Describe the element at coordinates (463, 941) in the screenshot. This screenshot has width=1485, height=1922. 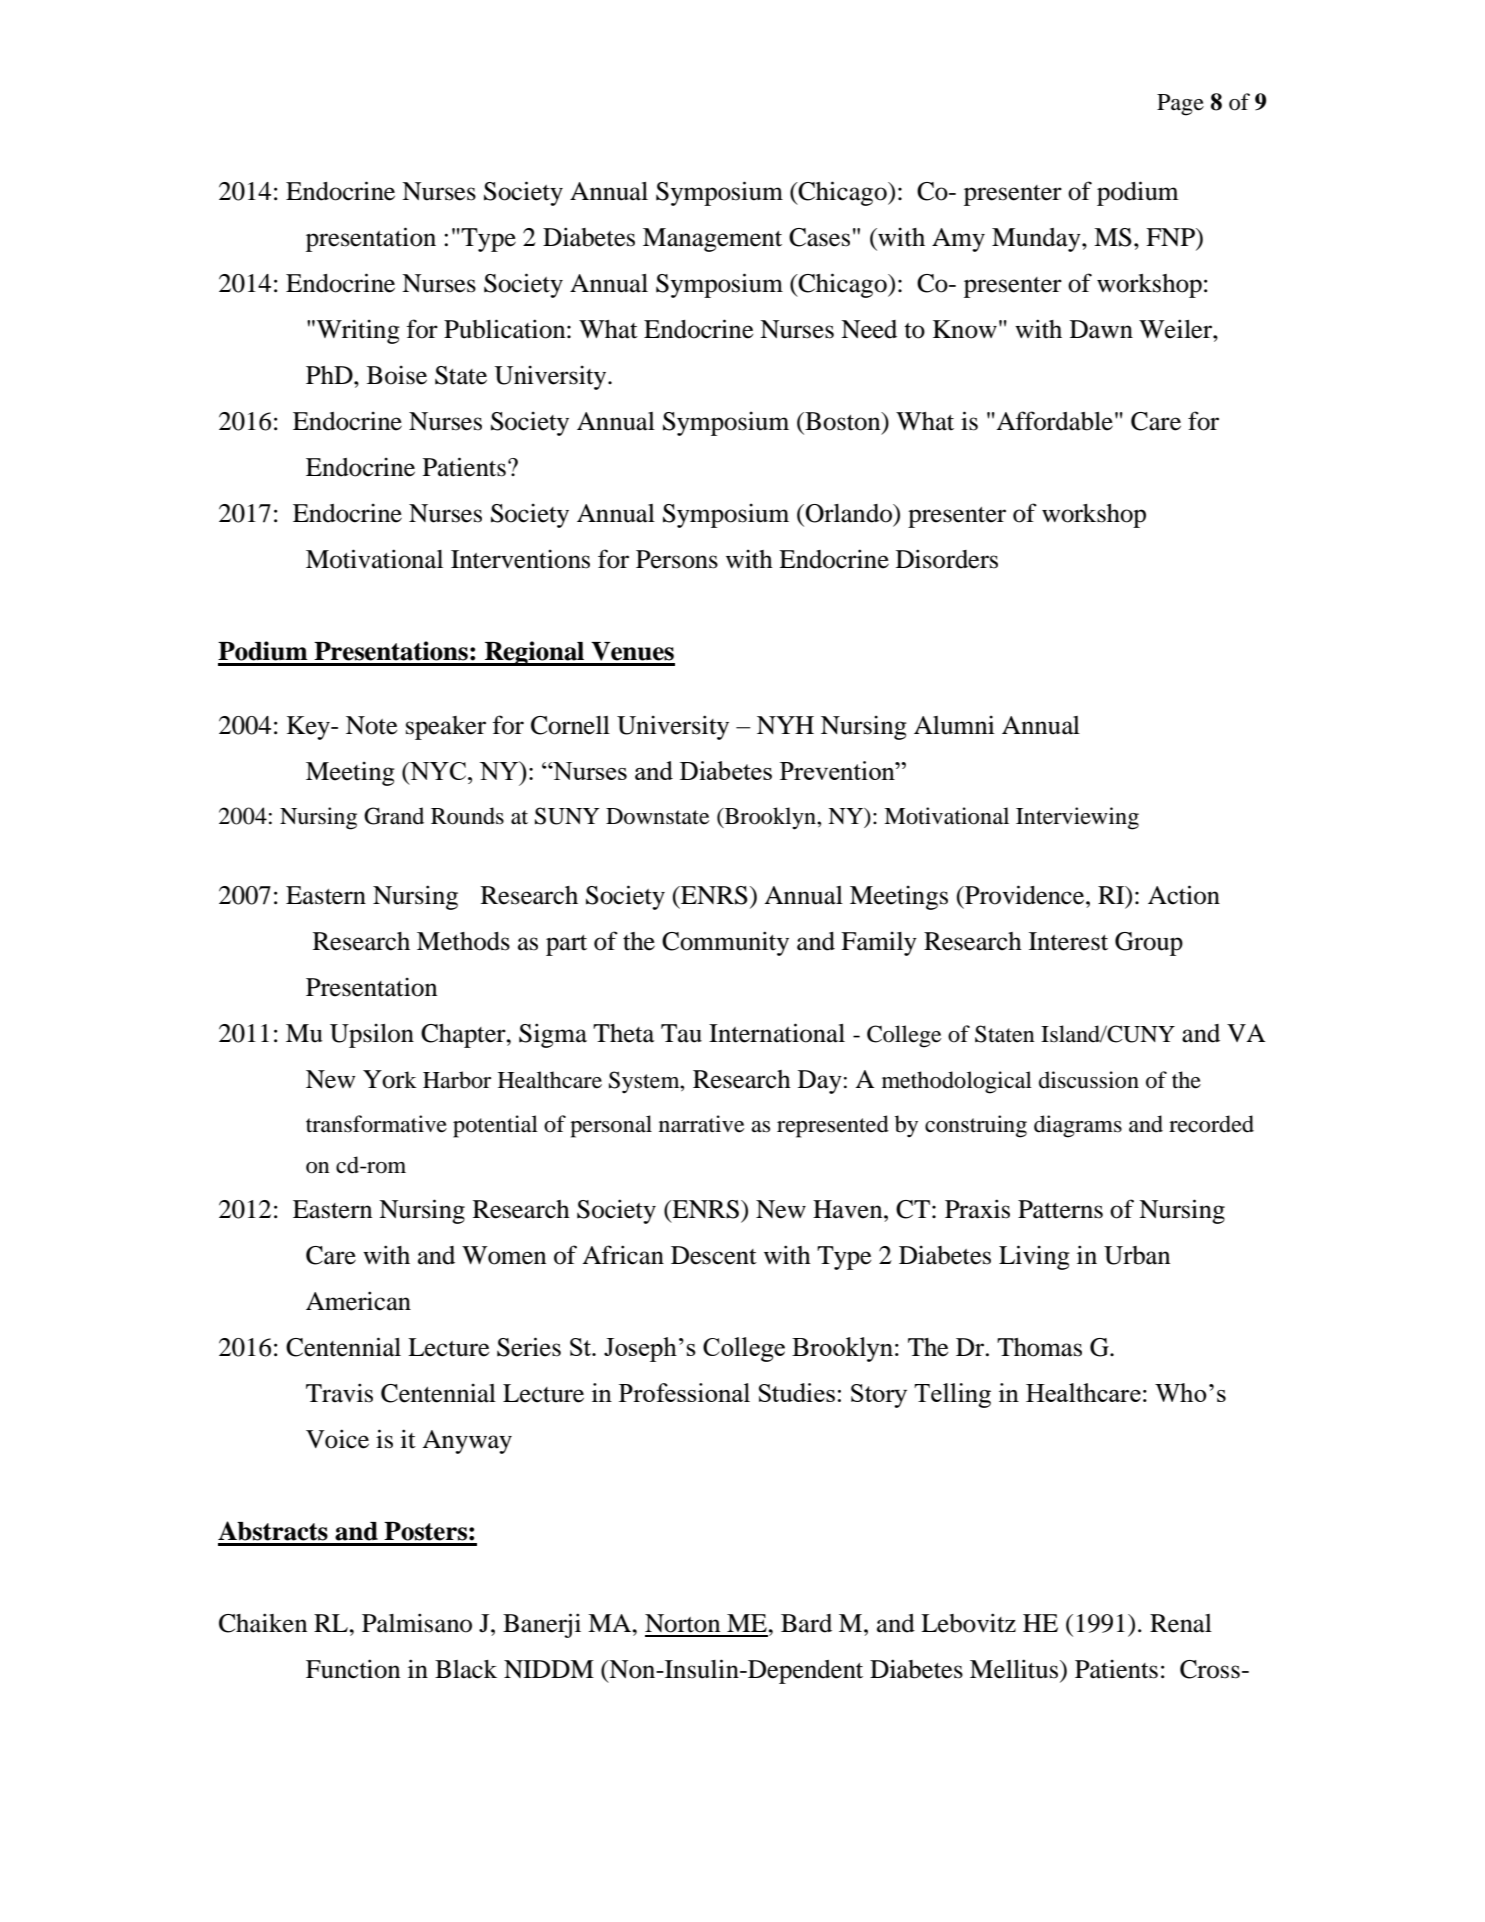
I see `Methods` at that location.
